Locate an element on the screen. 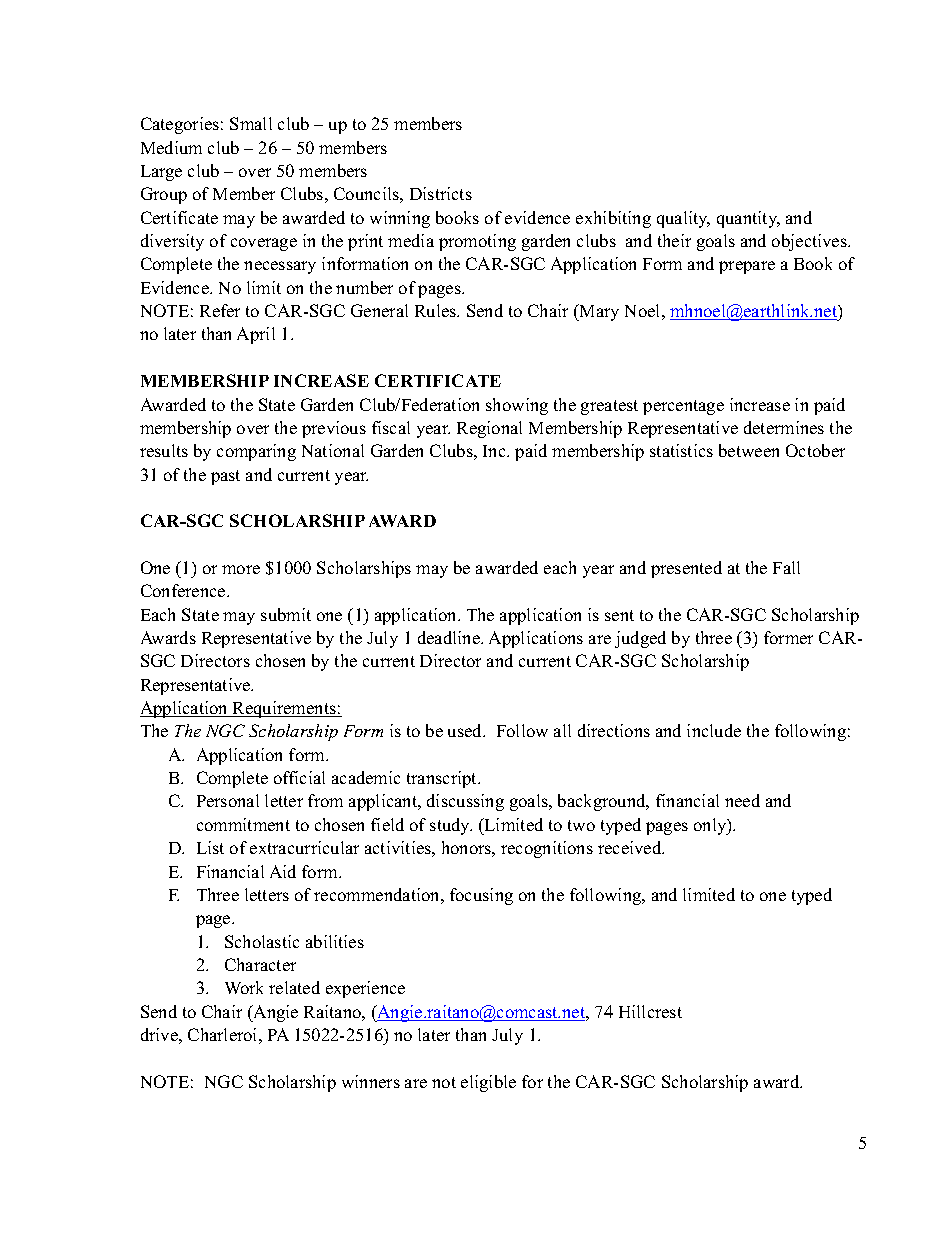 The image size is (952, 1233). Small is located at coordinates (251, 123).
